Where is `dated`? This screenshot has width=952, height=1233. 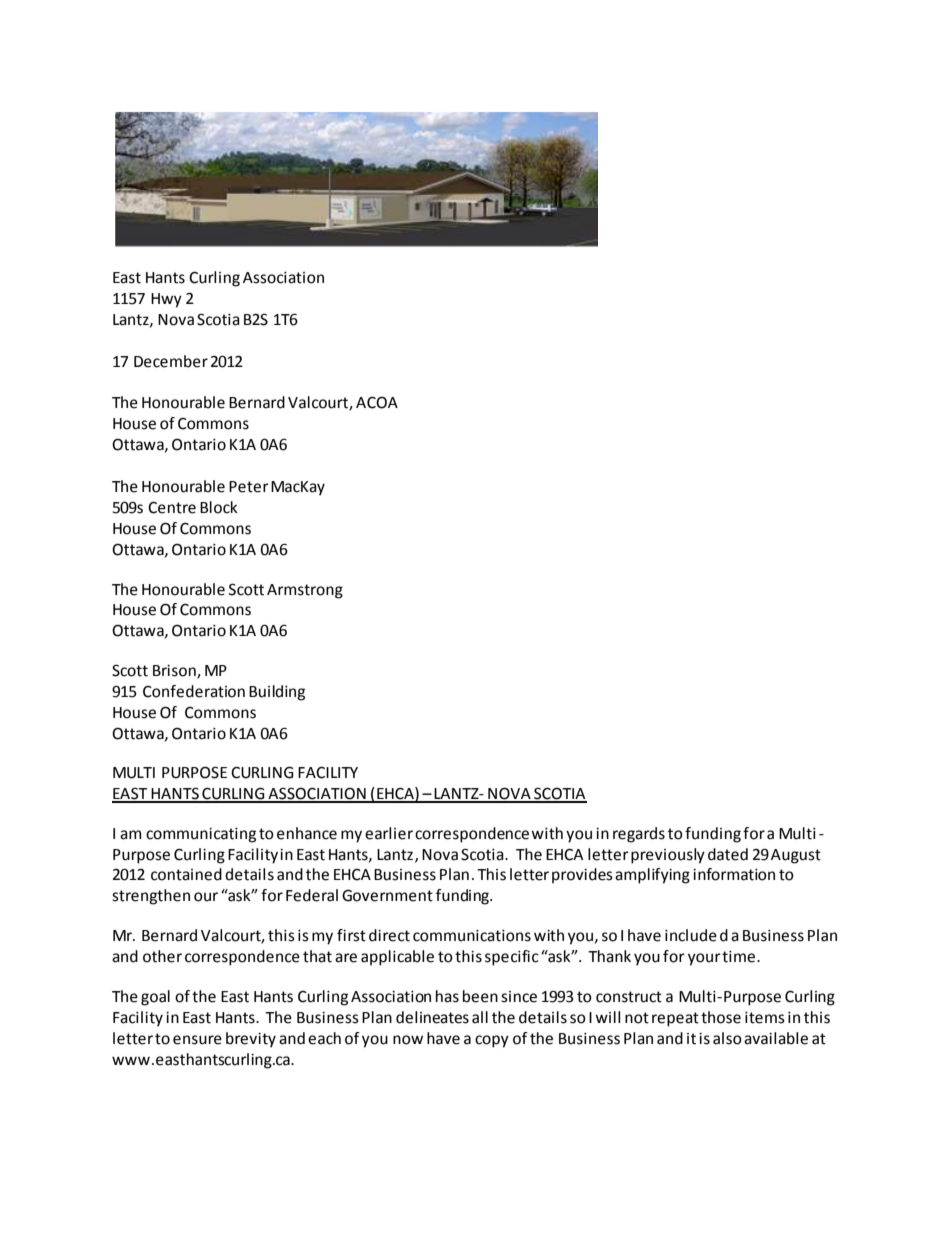
dated is located at coordinates (728, 854).
